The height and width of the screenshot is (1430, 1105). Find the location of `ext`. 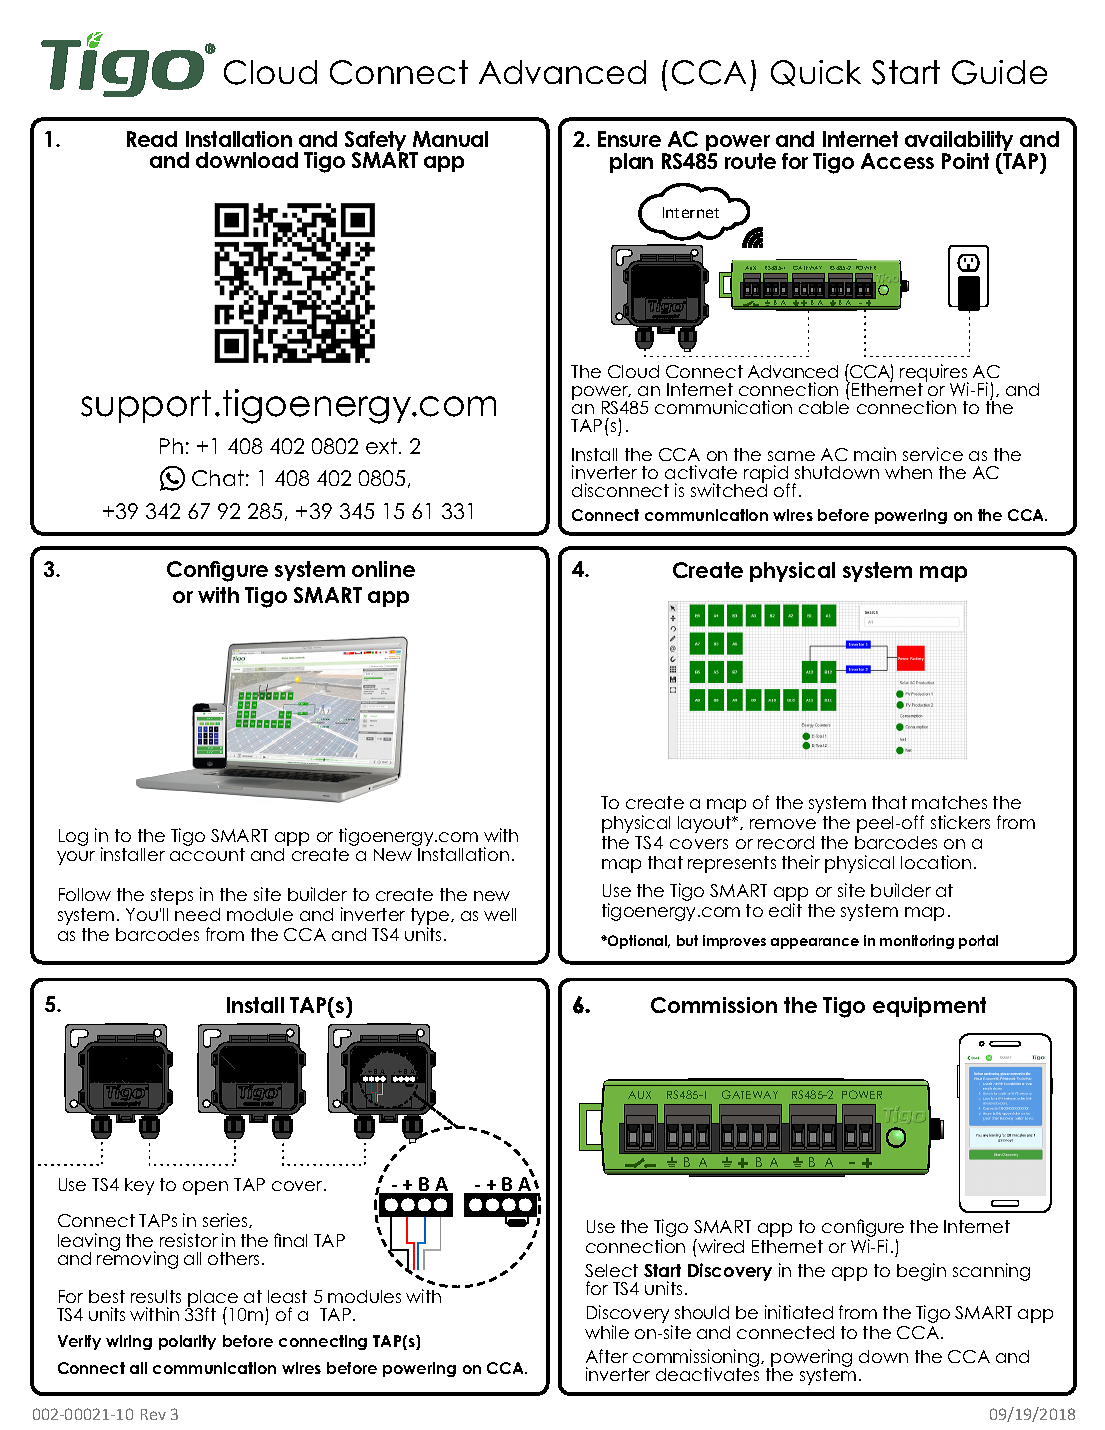

ext is located at coordinates (381, 446).
